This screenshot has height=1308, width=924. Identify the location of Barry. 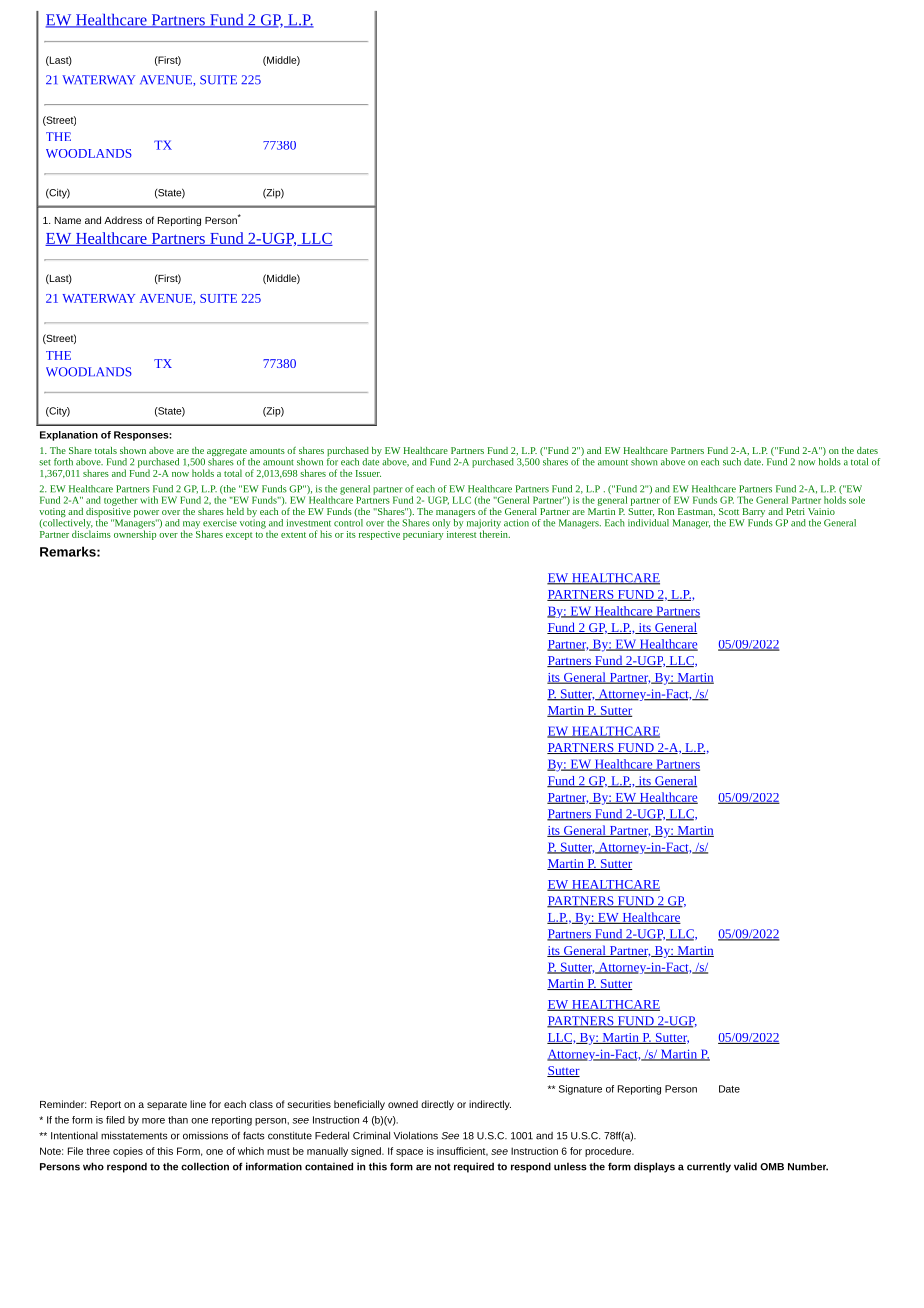
(754, 514).
